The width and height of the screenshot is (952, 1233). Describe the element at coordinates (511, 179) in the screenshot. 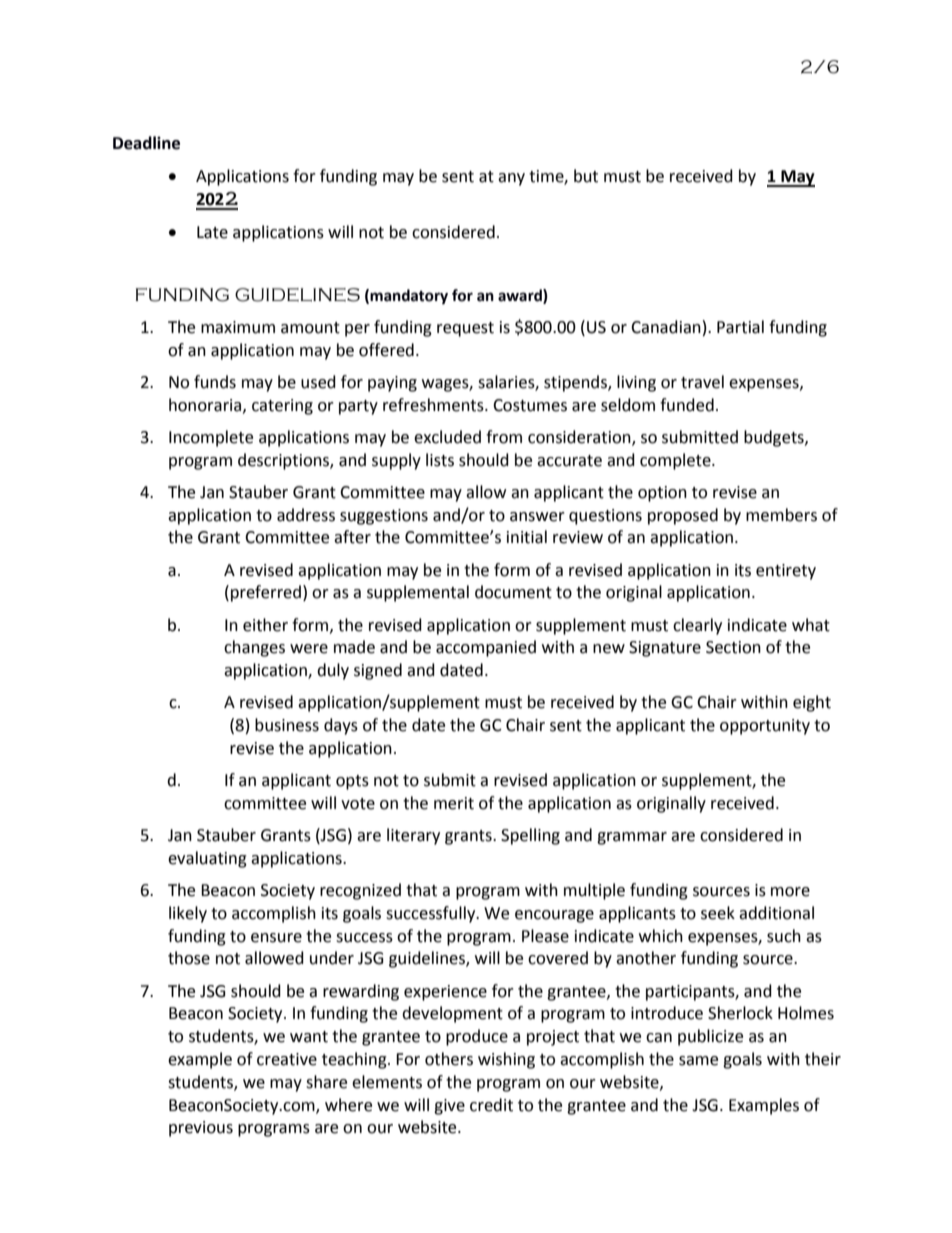

I see `any` at that location.
